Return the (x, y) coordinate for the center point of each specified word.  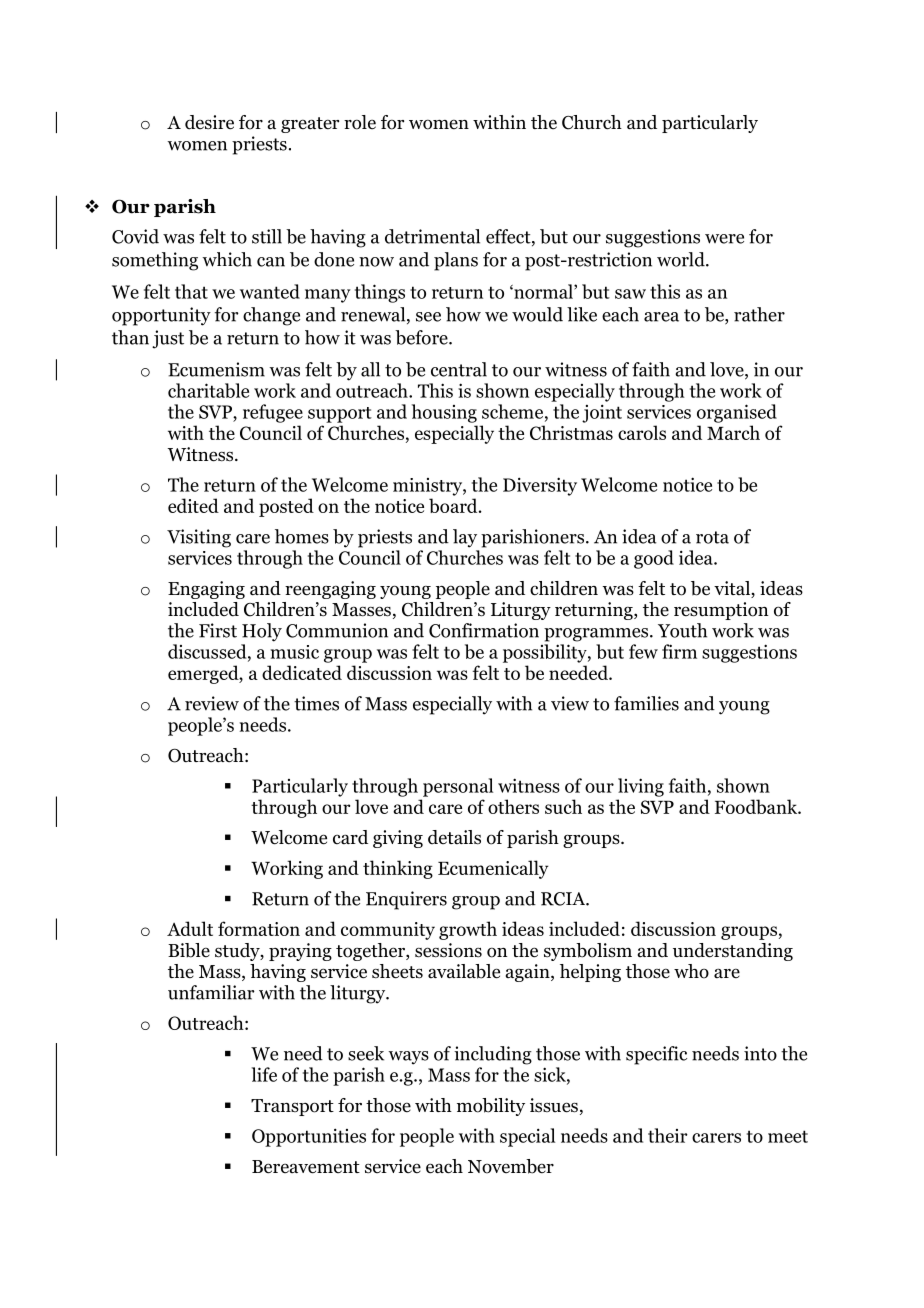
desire (209, 122)
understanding (733, 952)
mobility (491, 1107)
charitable (208, 390)
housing (444, 413)
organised (737, 413)
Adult (190, 928)
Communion (337, 630)
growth (468, 930)
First (218, 630)
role (360, 122)
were (724, 239)
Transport (292, 1107)
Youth (682, 630)
